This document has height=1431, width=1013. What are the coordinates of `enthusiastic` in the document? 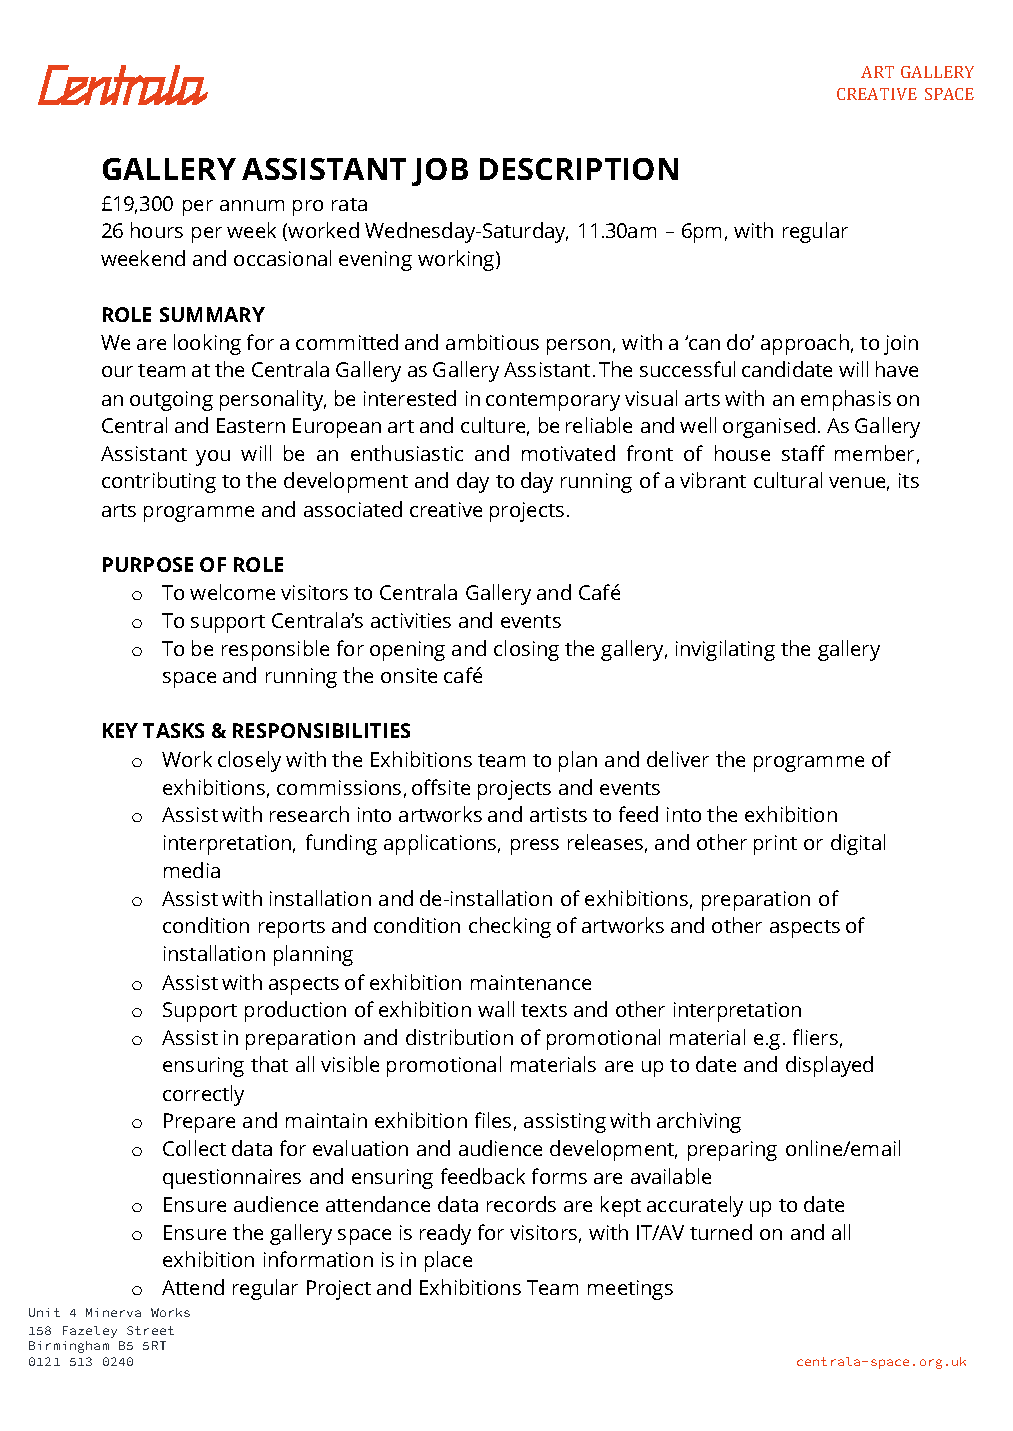 It's located at (407, 453).
